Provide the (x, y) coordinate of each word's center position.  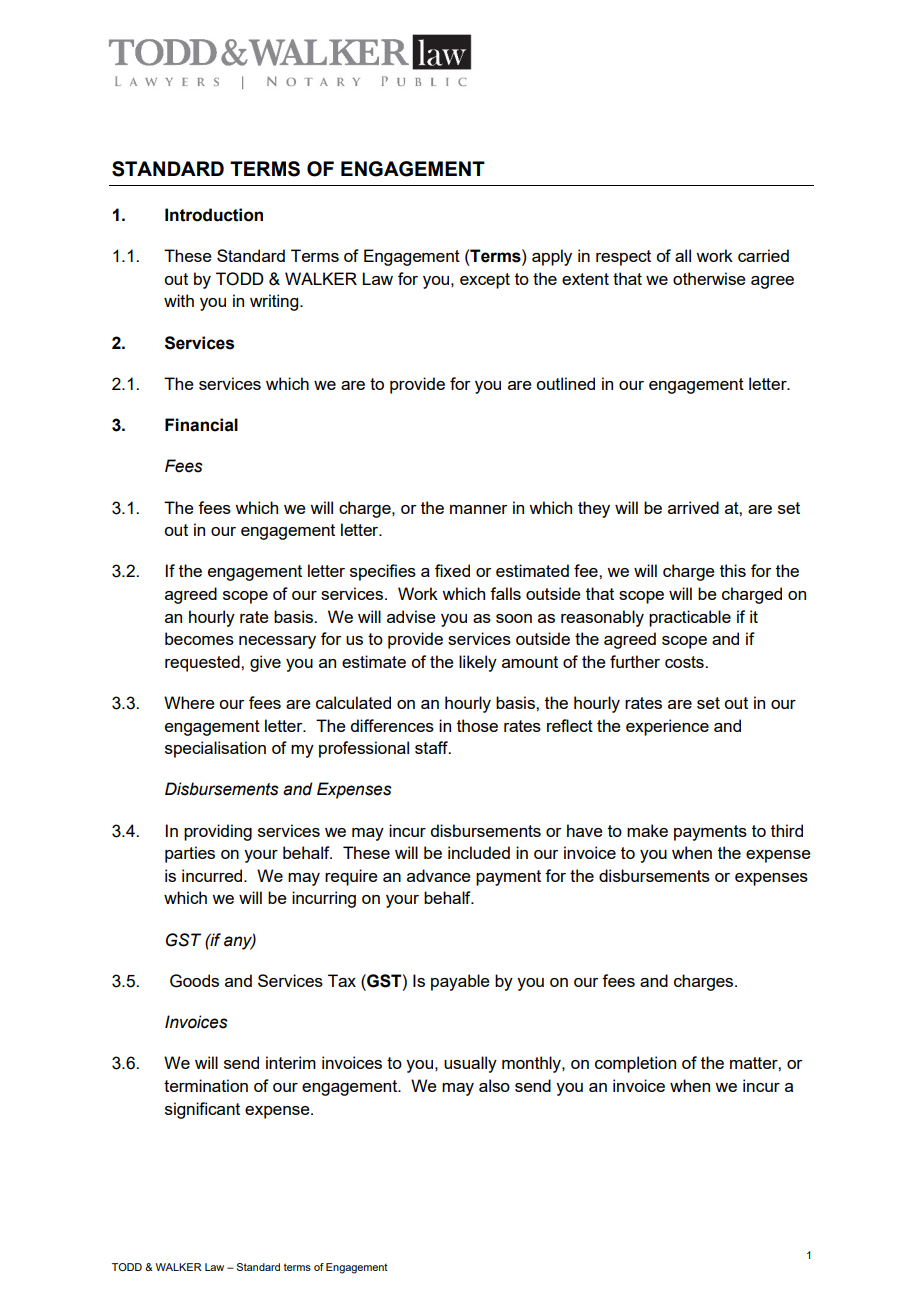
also (494, 1085)
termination (206, 1085)
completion (635, 1064)
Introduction (214, 215)
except (485, 281)
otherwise (709, 278)
